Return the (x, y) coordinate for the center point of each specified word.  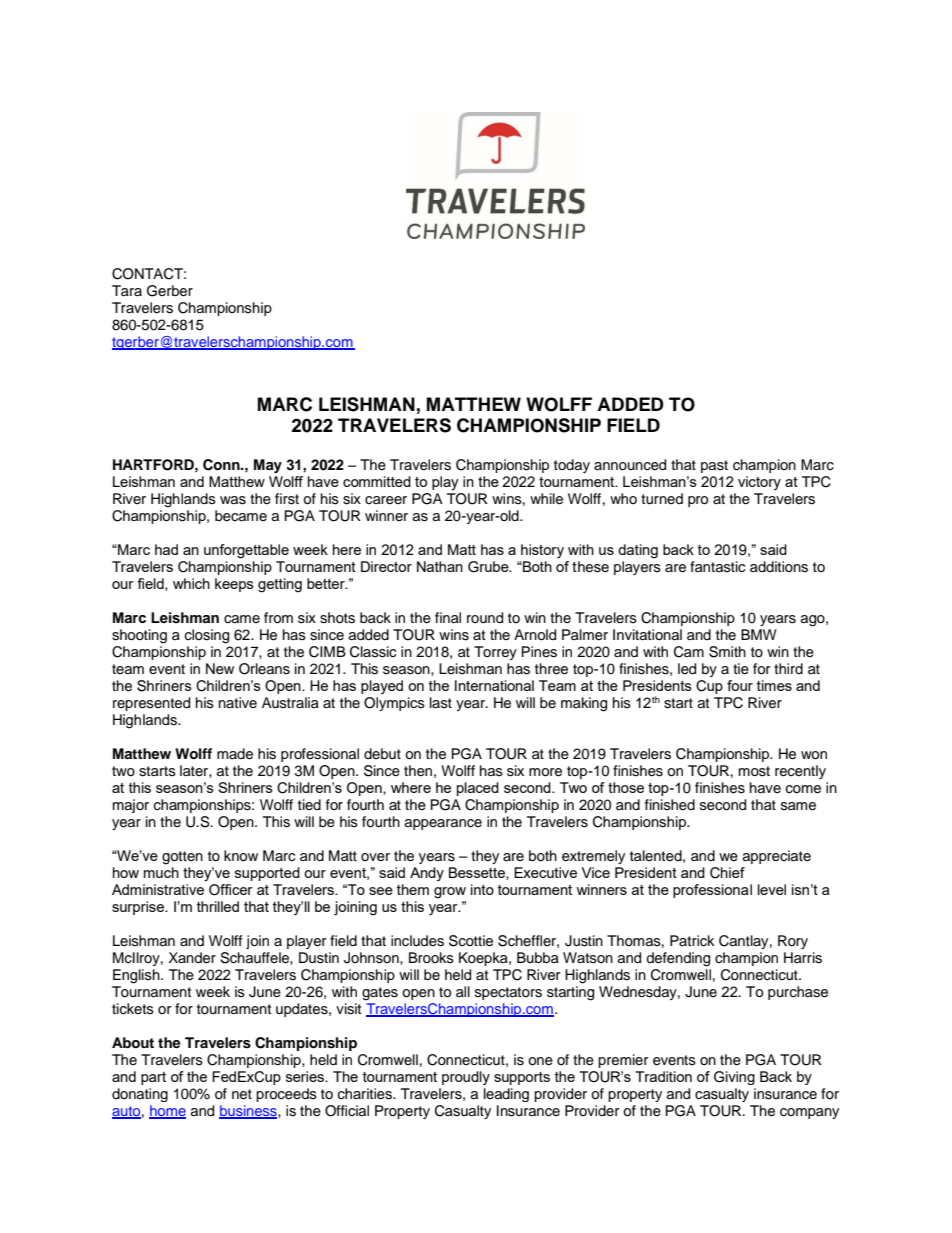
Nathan (440, 566)
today (572, 466)
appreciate (777, 857)
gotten (182, 858)
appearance (443, 824)
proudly (466, 1078)
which (191, 583)
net (242, 1094)
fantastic (717, 567)
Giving (734, 1078)
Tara (127, 290)
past (714, 466)
